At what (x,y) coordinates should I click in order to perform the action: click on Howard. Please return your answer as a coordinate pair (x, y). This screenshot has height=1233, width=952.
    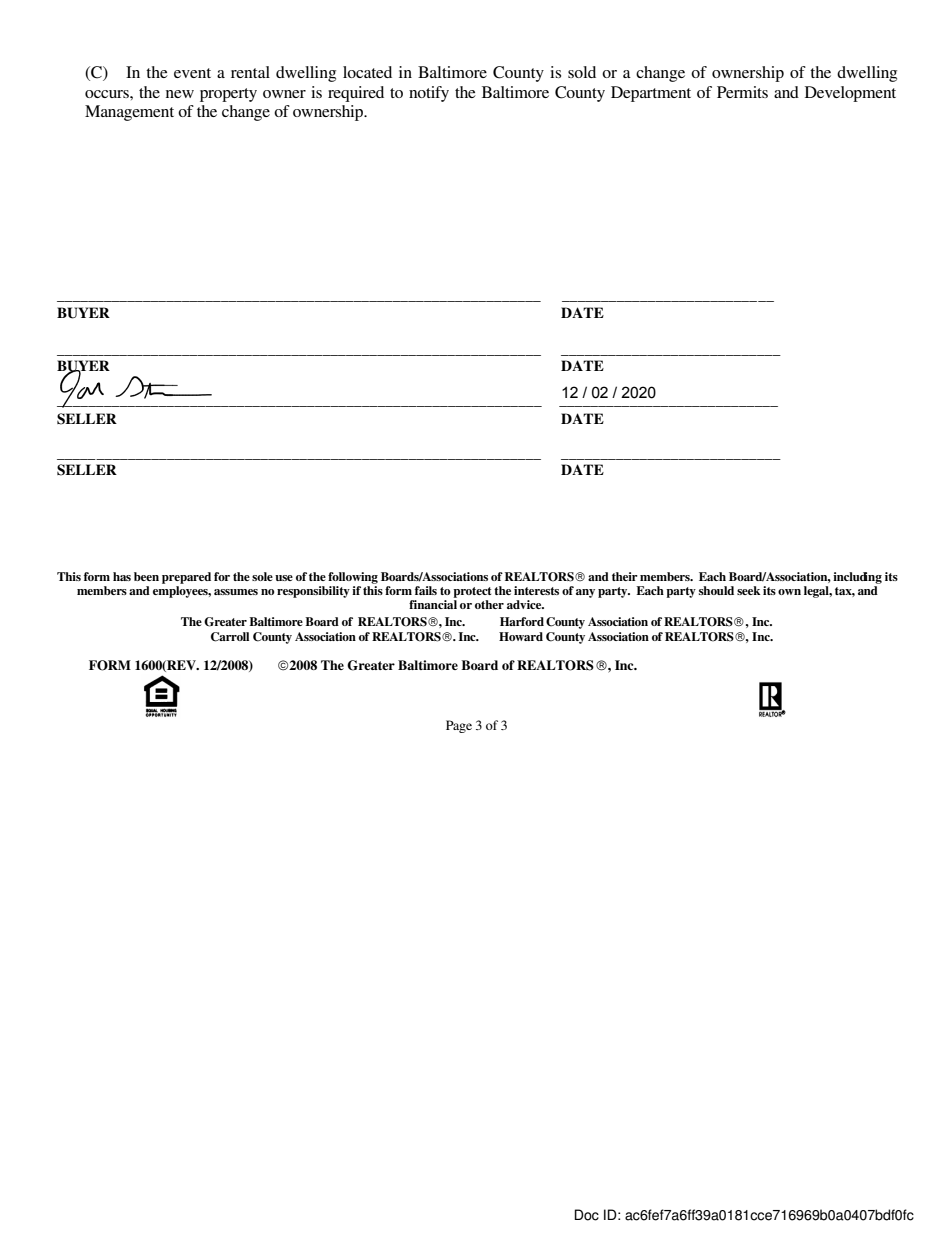
    Looking at the image, I should click on (521, 636).
